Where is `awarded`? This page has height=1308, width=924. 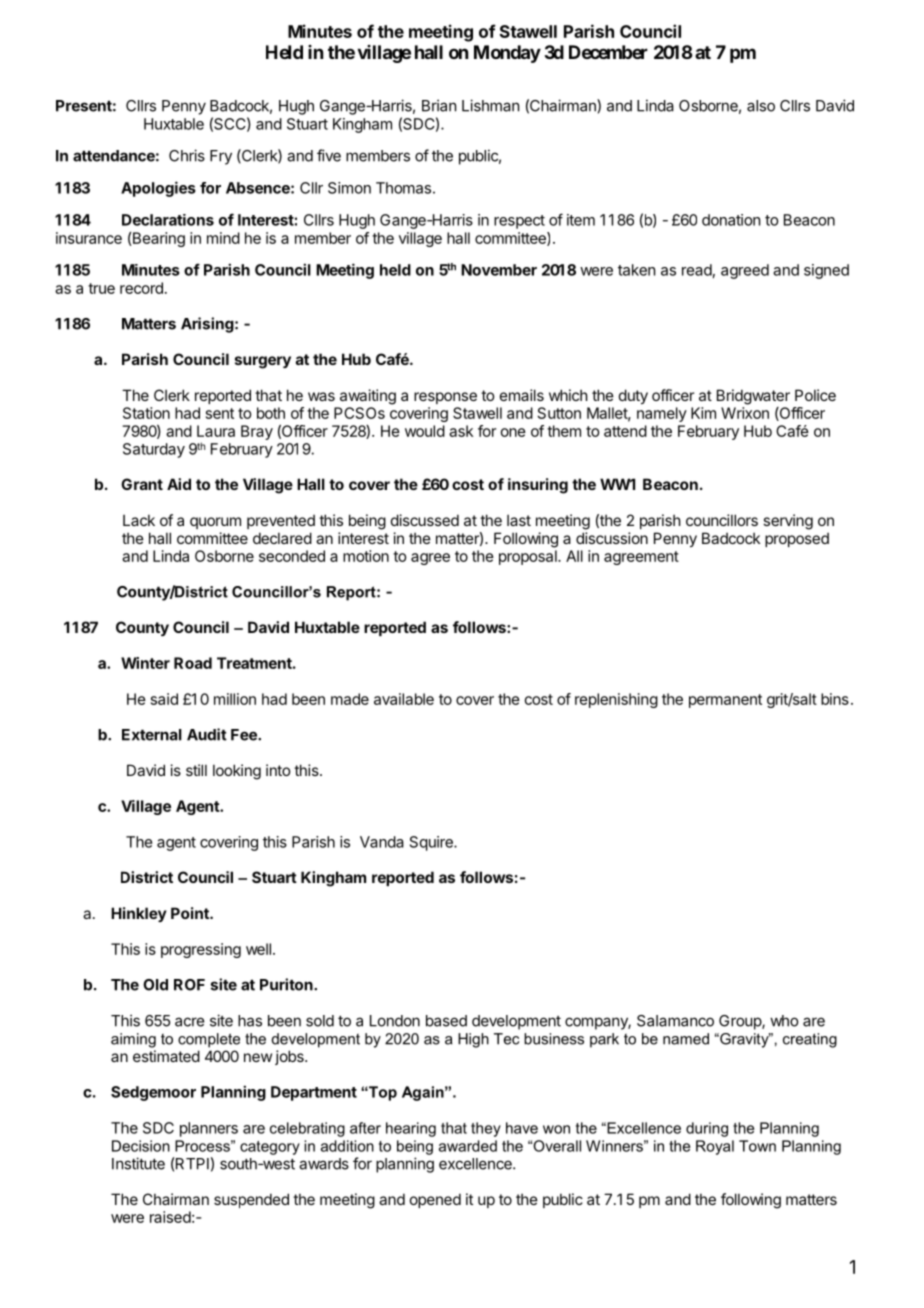 awarded is located at coordinates (468, 1146).
